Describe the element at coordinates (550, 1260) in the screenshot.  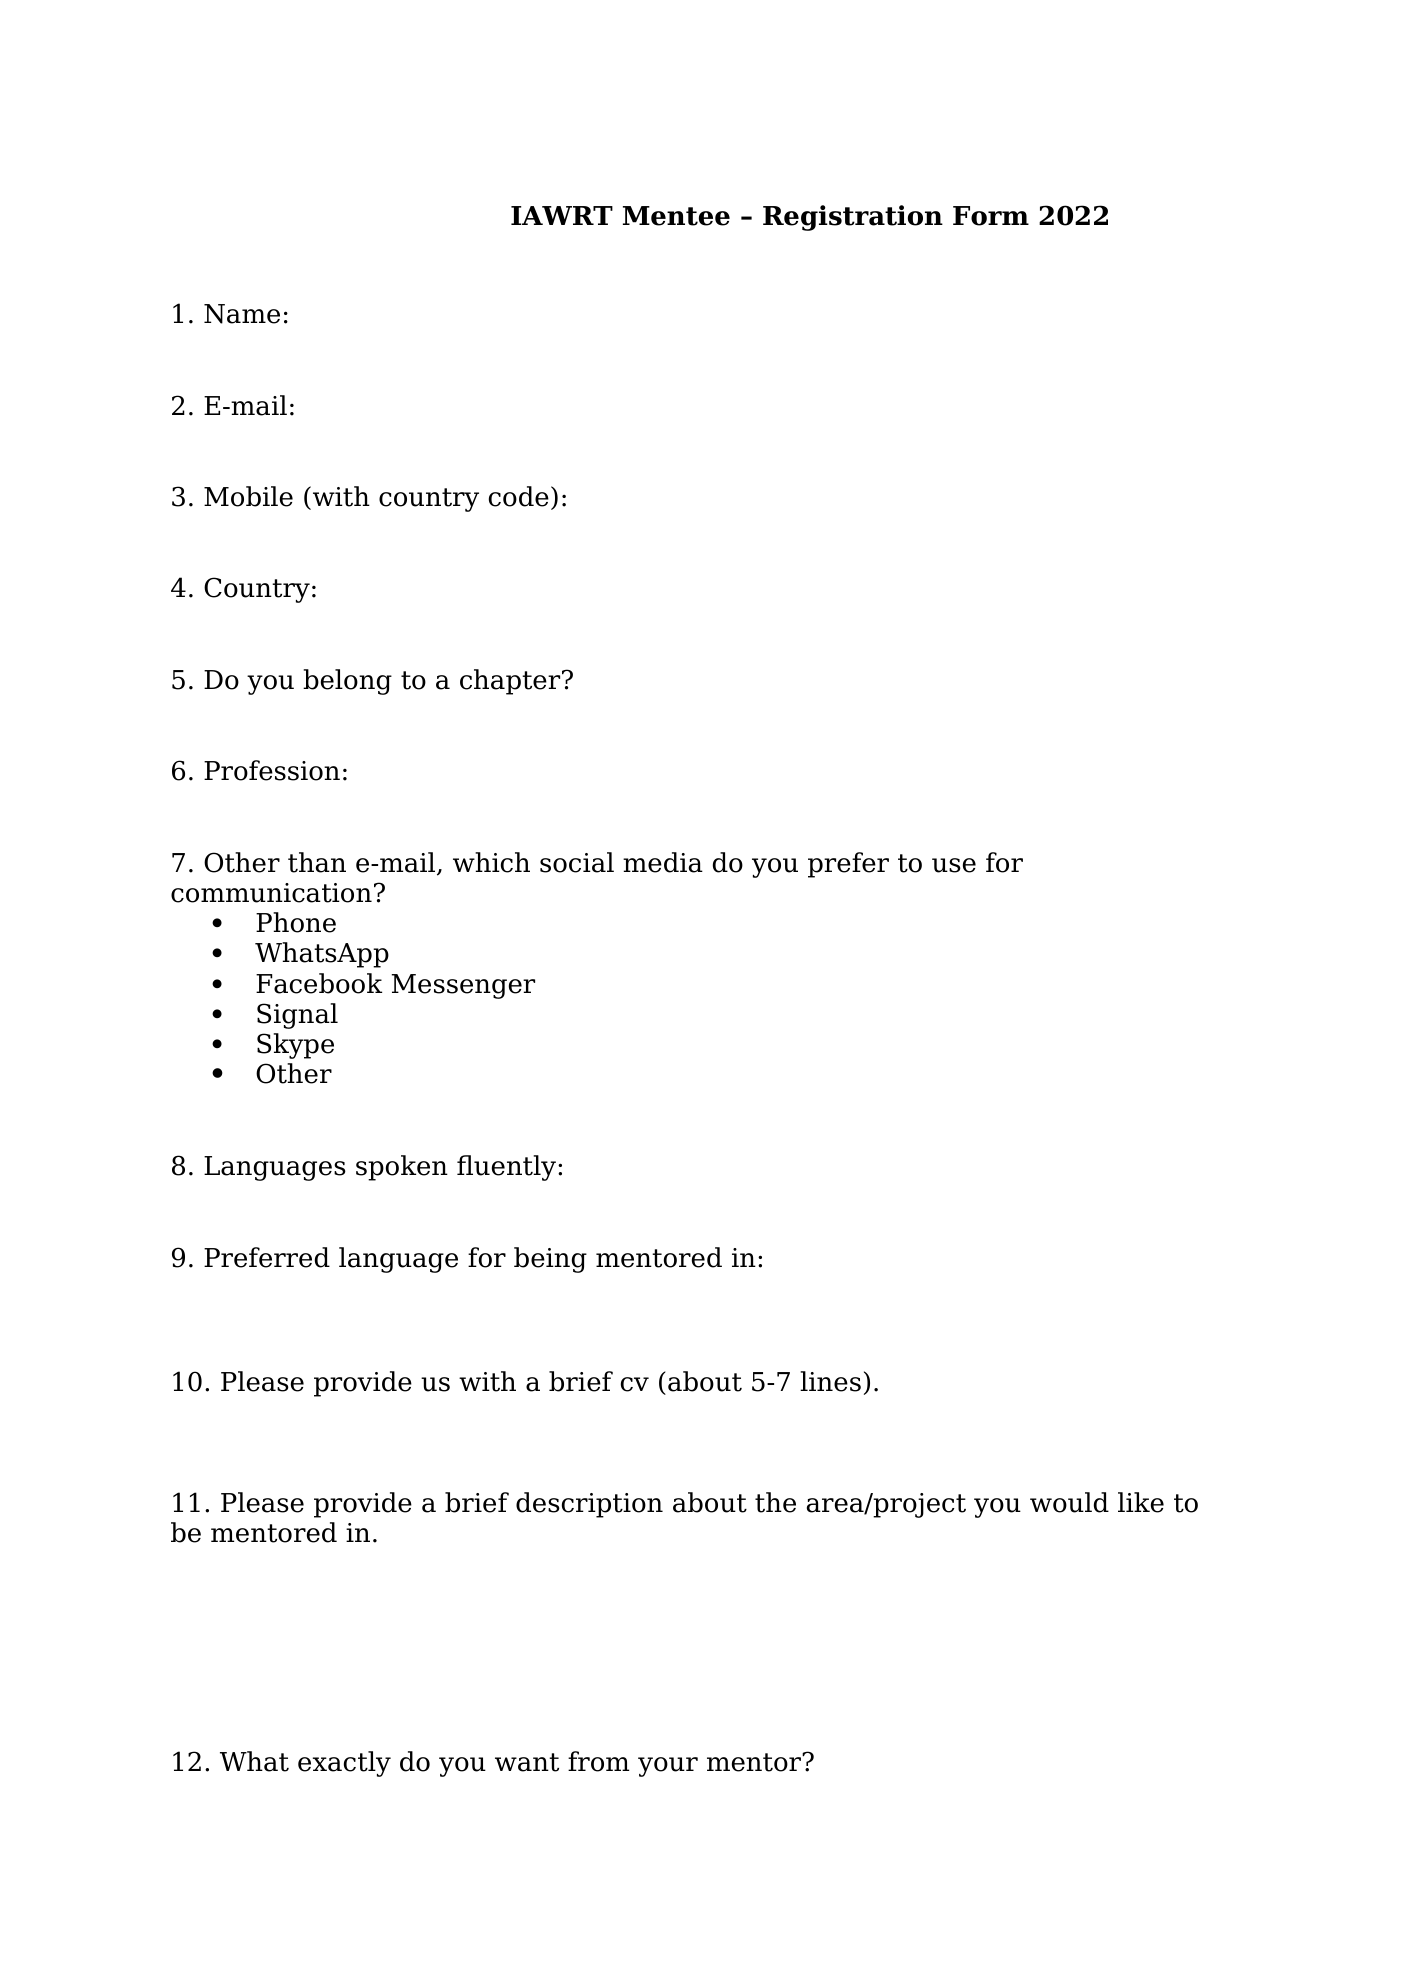
I see `being` at that location.
